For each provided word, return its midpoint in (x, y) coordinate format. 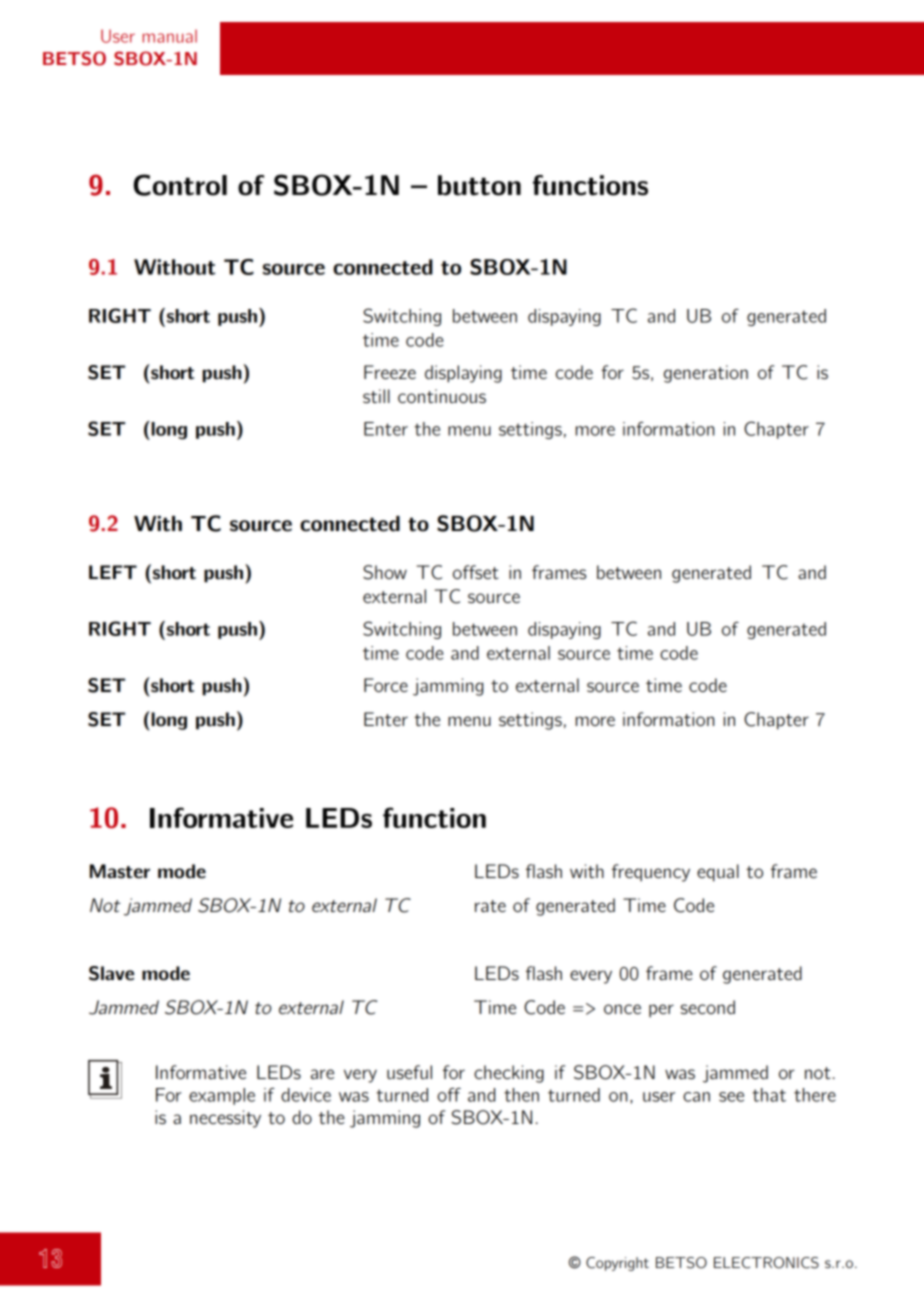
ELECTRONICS (766, 1263)
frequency (651, 873)
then (521, 1095)
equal (718, 873)
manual (170, 36)
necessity (225, 1119)
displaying (463, 374)
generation (706, 374)
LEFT (113, 572)
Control (180, 185)
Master (120, 871)
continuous (442, 396)
